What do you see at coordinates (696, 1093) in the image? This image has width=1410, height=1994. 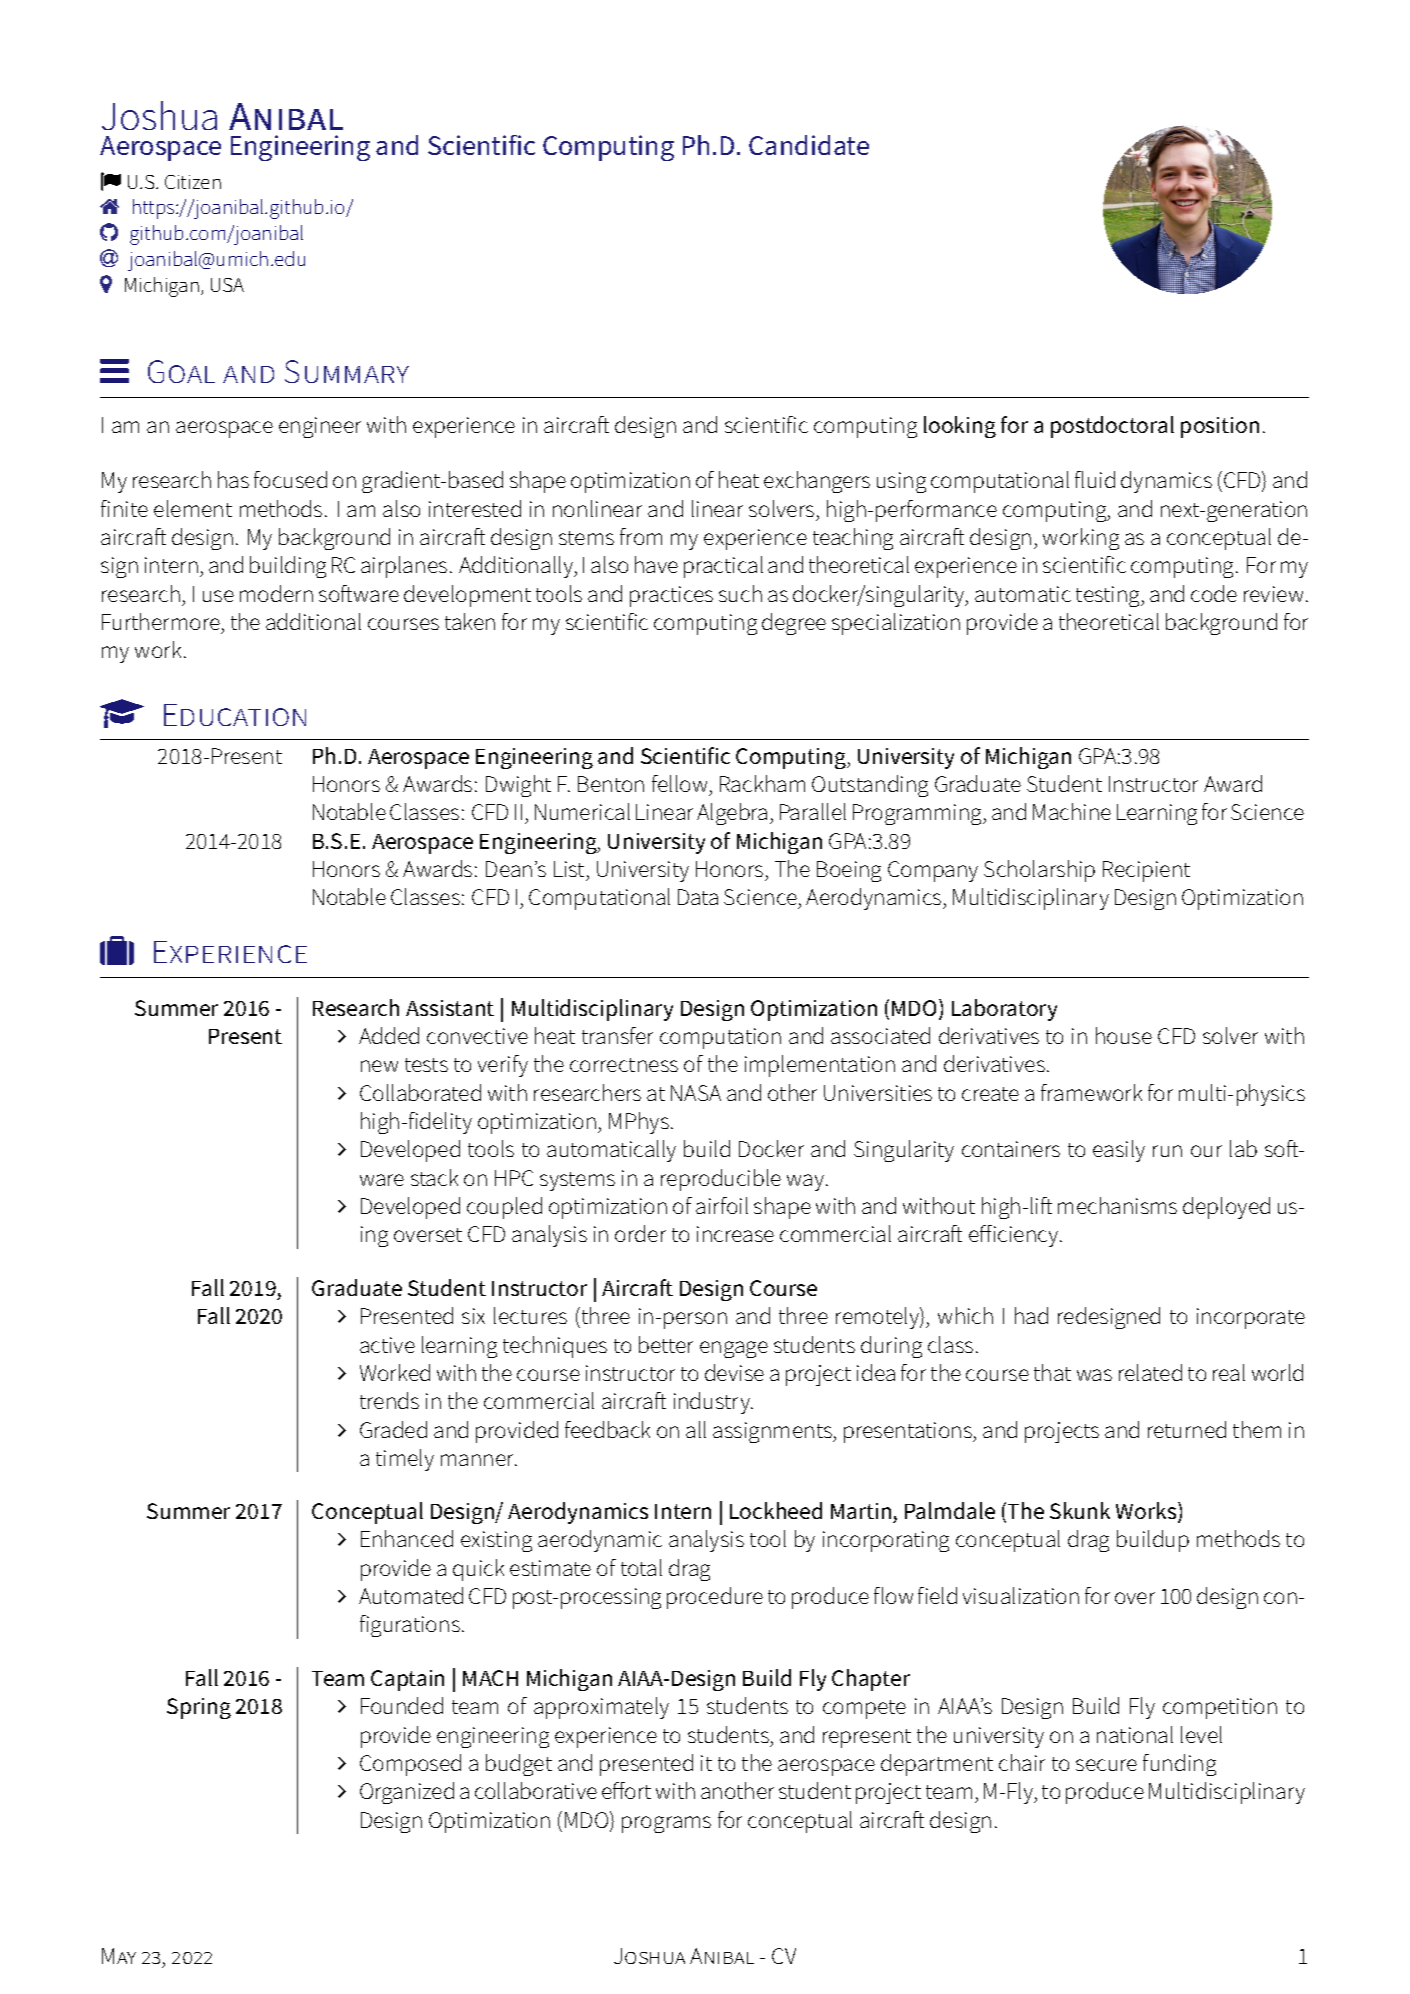 I see `NASA` at bounding box center [696, 1093].
